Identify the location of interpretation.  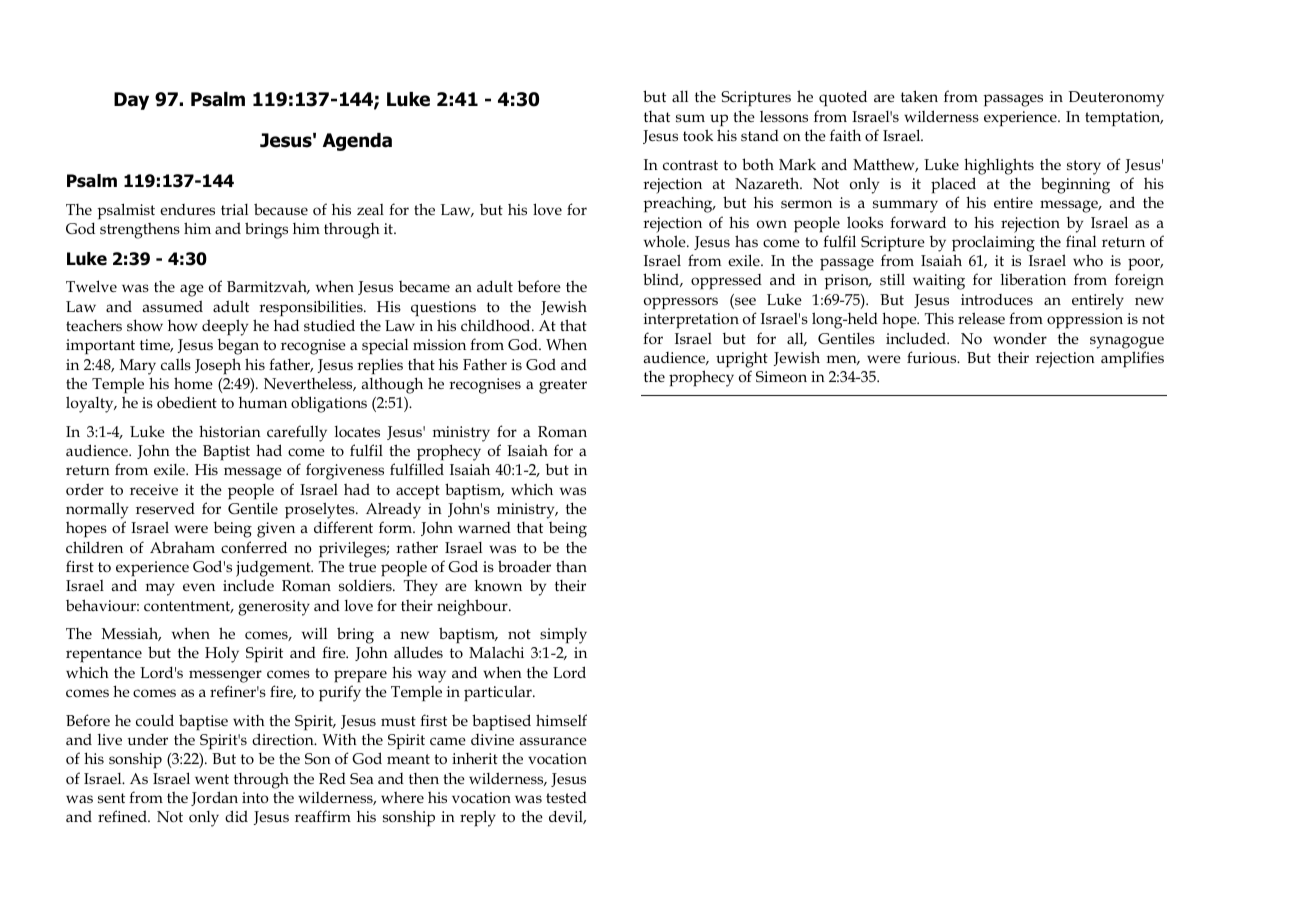
(691, 321).
